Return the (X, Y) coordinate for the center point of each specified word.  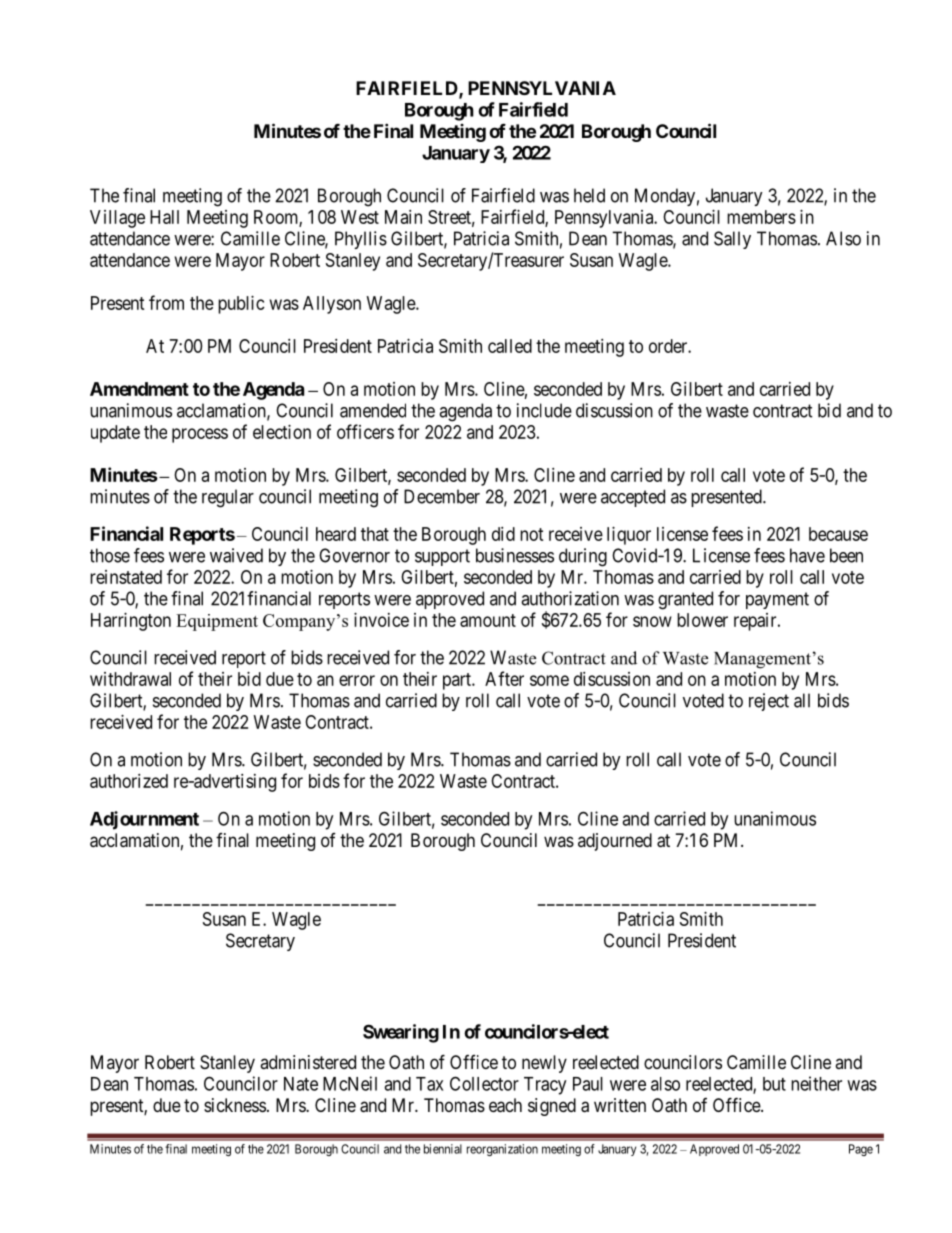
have (807, 555)
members (761, 217)
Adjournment (144, 820)
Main (403, 217)
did (503, 534)
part (458, 681)
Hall (164, 217)
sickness (235, 1105)
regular (228, 498)
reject (769, 702)
